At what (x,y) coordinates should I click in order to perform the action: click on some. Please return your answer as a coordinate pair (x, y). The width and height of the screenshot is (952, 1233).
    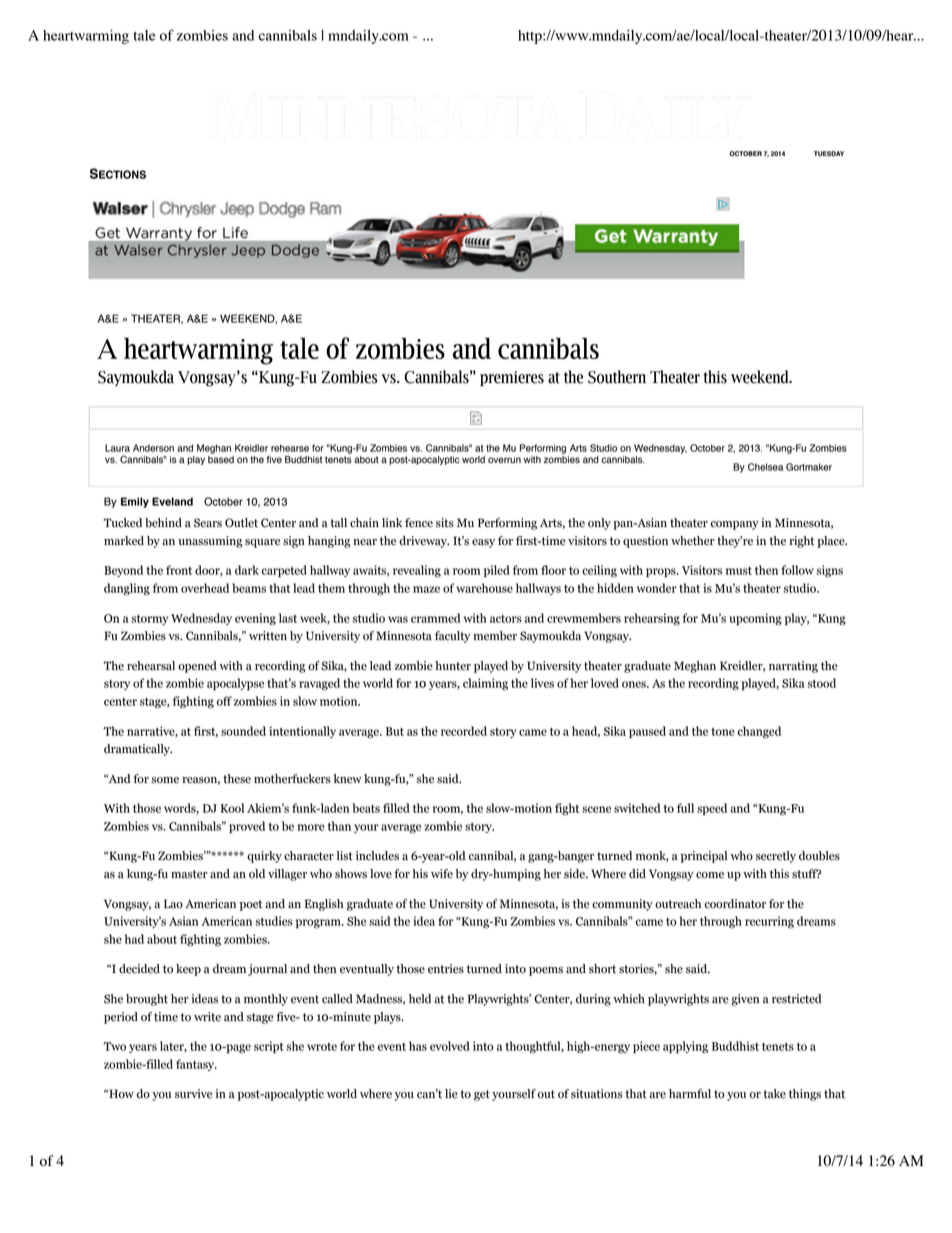
    Looking at the image, I should click on (165, 780).
